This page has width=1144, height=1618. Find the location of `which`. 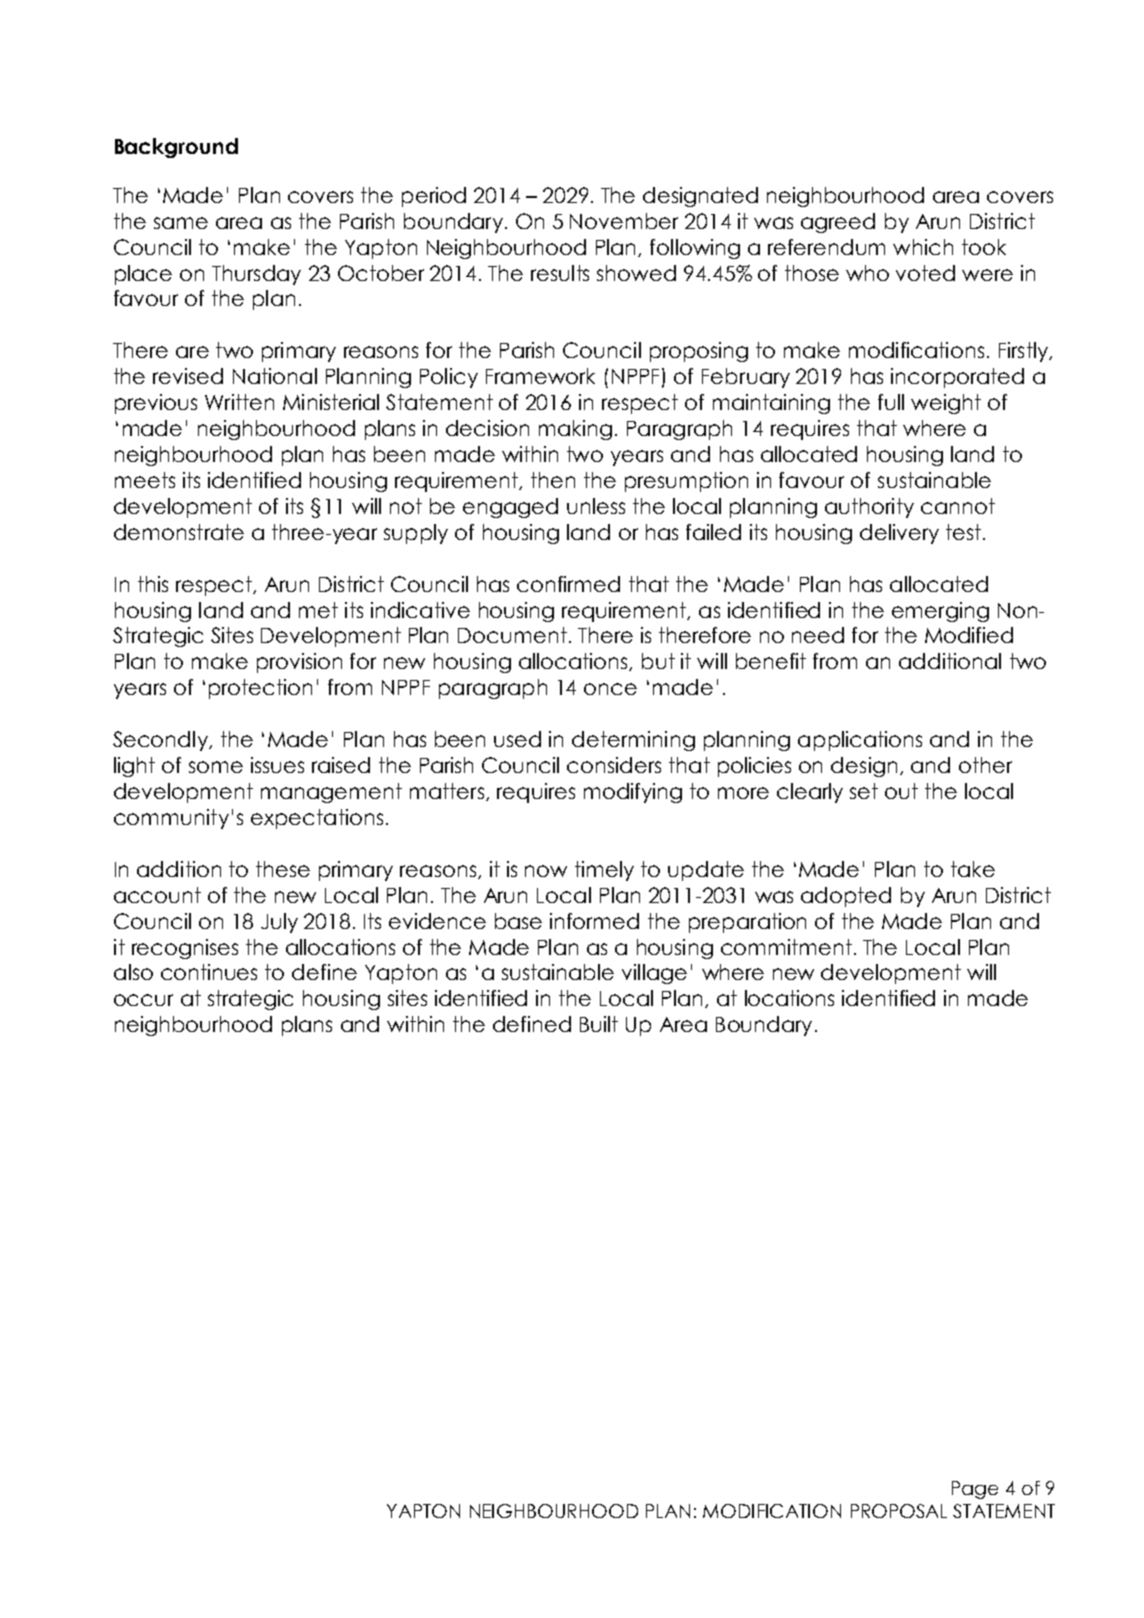

which is located at coordinates (923, 247).
